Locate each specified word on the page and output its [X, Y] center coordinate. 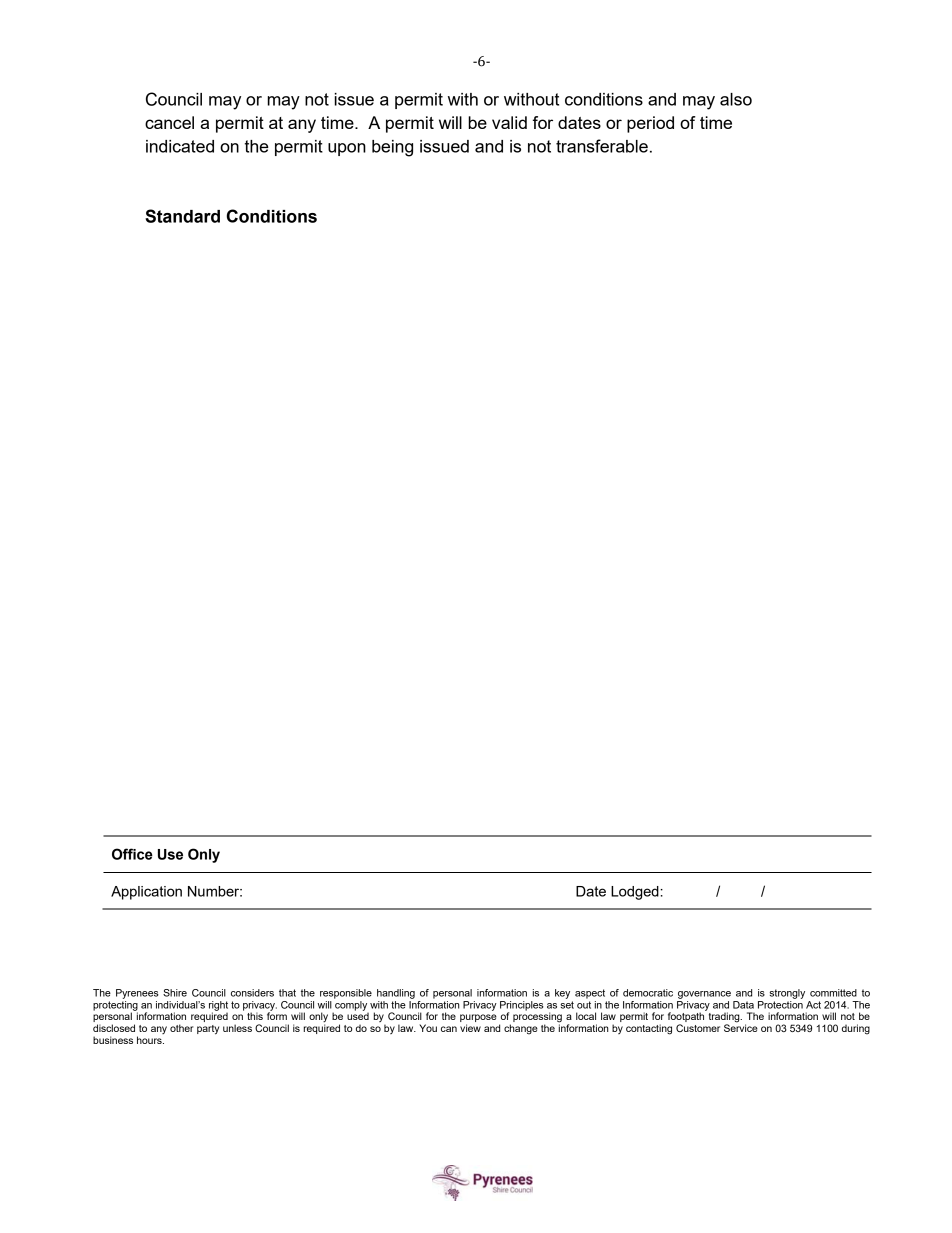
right [218, 1007]
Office [132, 854]
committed [833, 993]
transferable [602, 146]
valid [509, 122]
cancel [169, 122]
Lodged [636, 893]
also [736, 99]
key [562, 994]
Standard [182, 216]
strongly [787, 994]
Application [146, 893]
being [392, 148]
